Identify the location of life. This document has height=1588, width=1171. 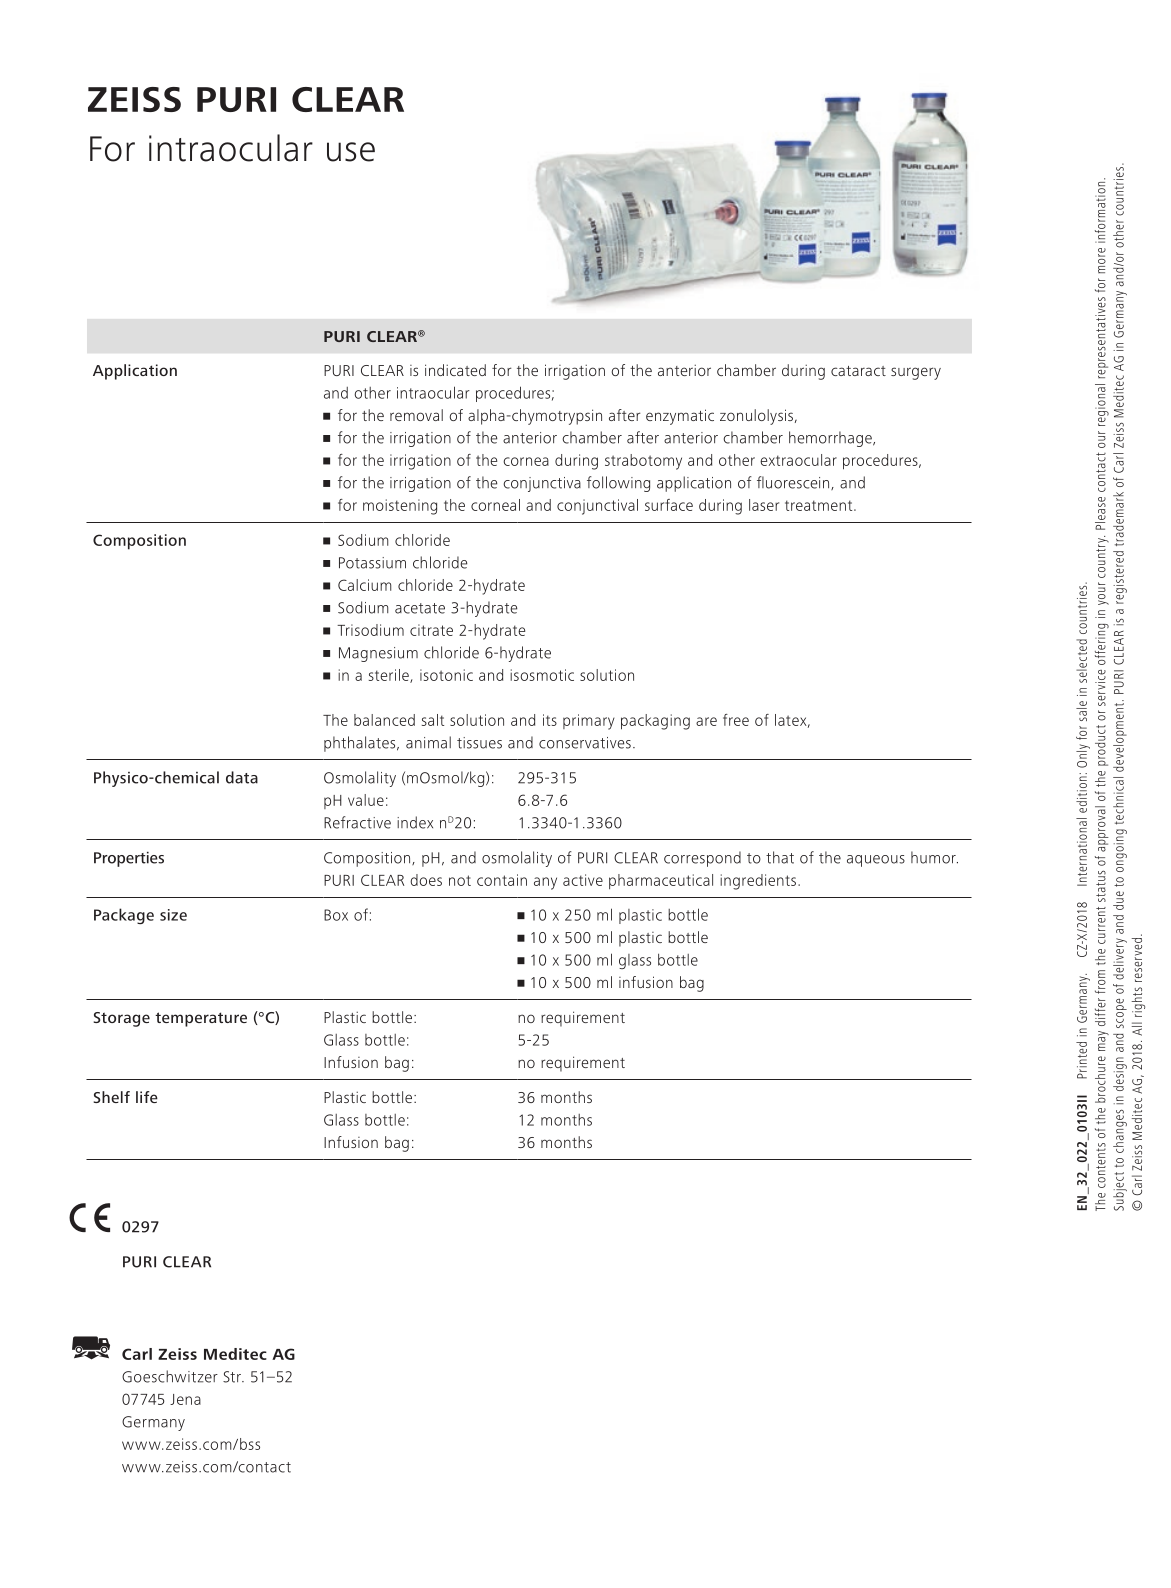
(147, 1097).
